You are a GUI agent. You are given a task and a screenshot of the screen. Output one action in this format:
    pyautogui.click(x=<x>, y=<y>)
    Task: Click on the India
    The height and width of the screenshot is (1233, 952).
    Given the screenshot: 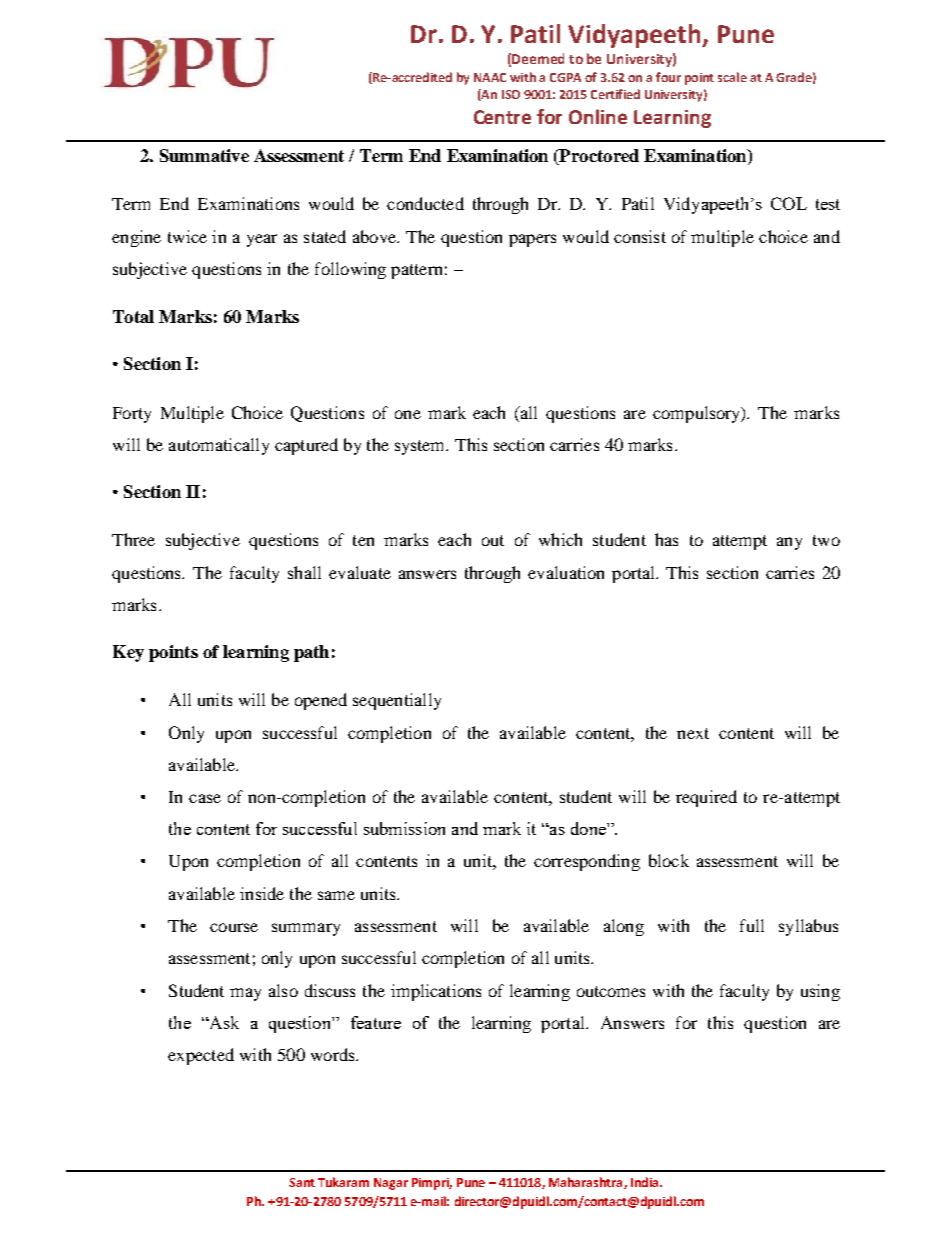 What is the action you would take?
    pyautogui.click(x=646, y=1182)
